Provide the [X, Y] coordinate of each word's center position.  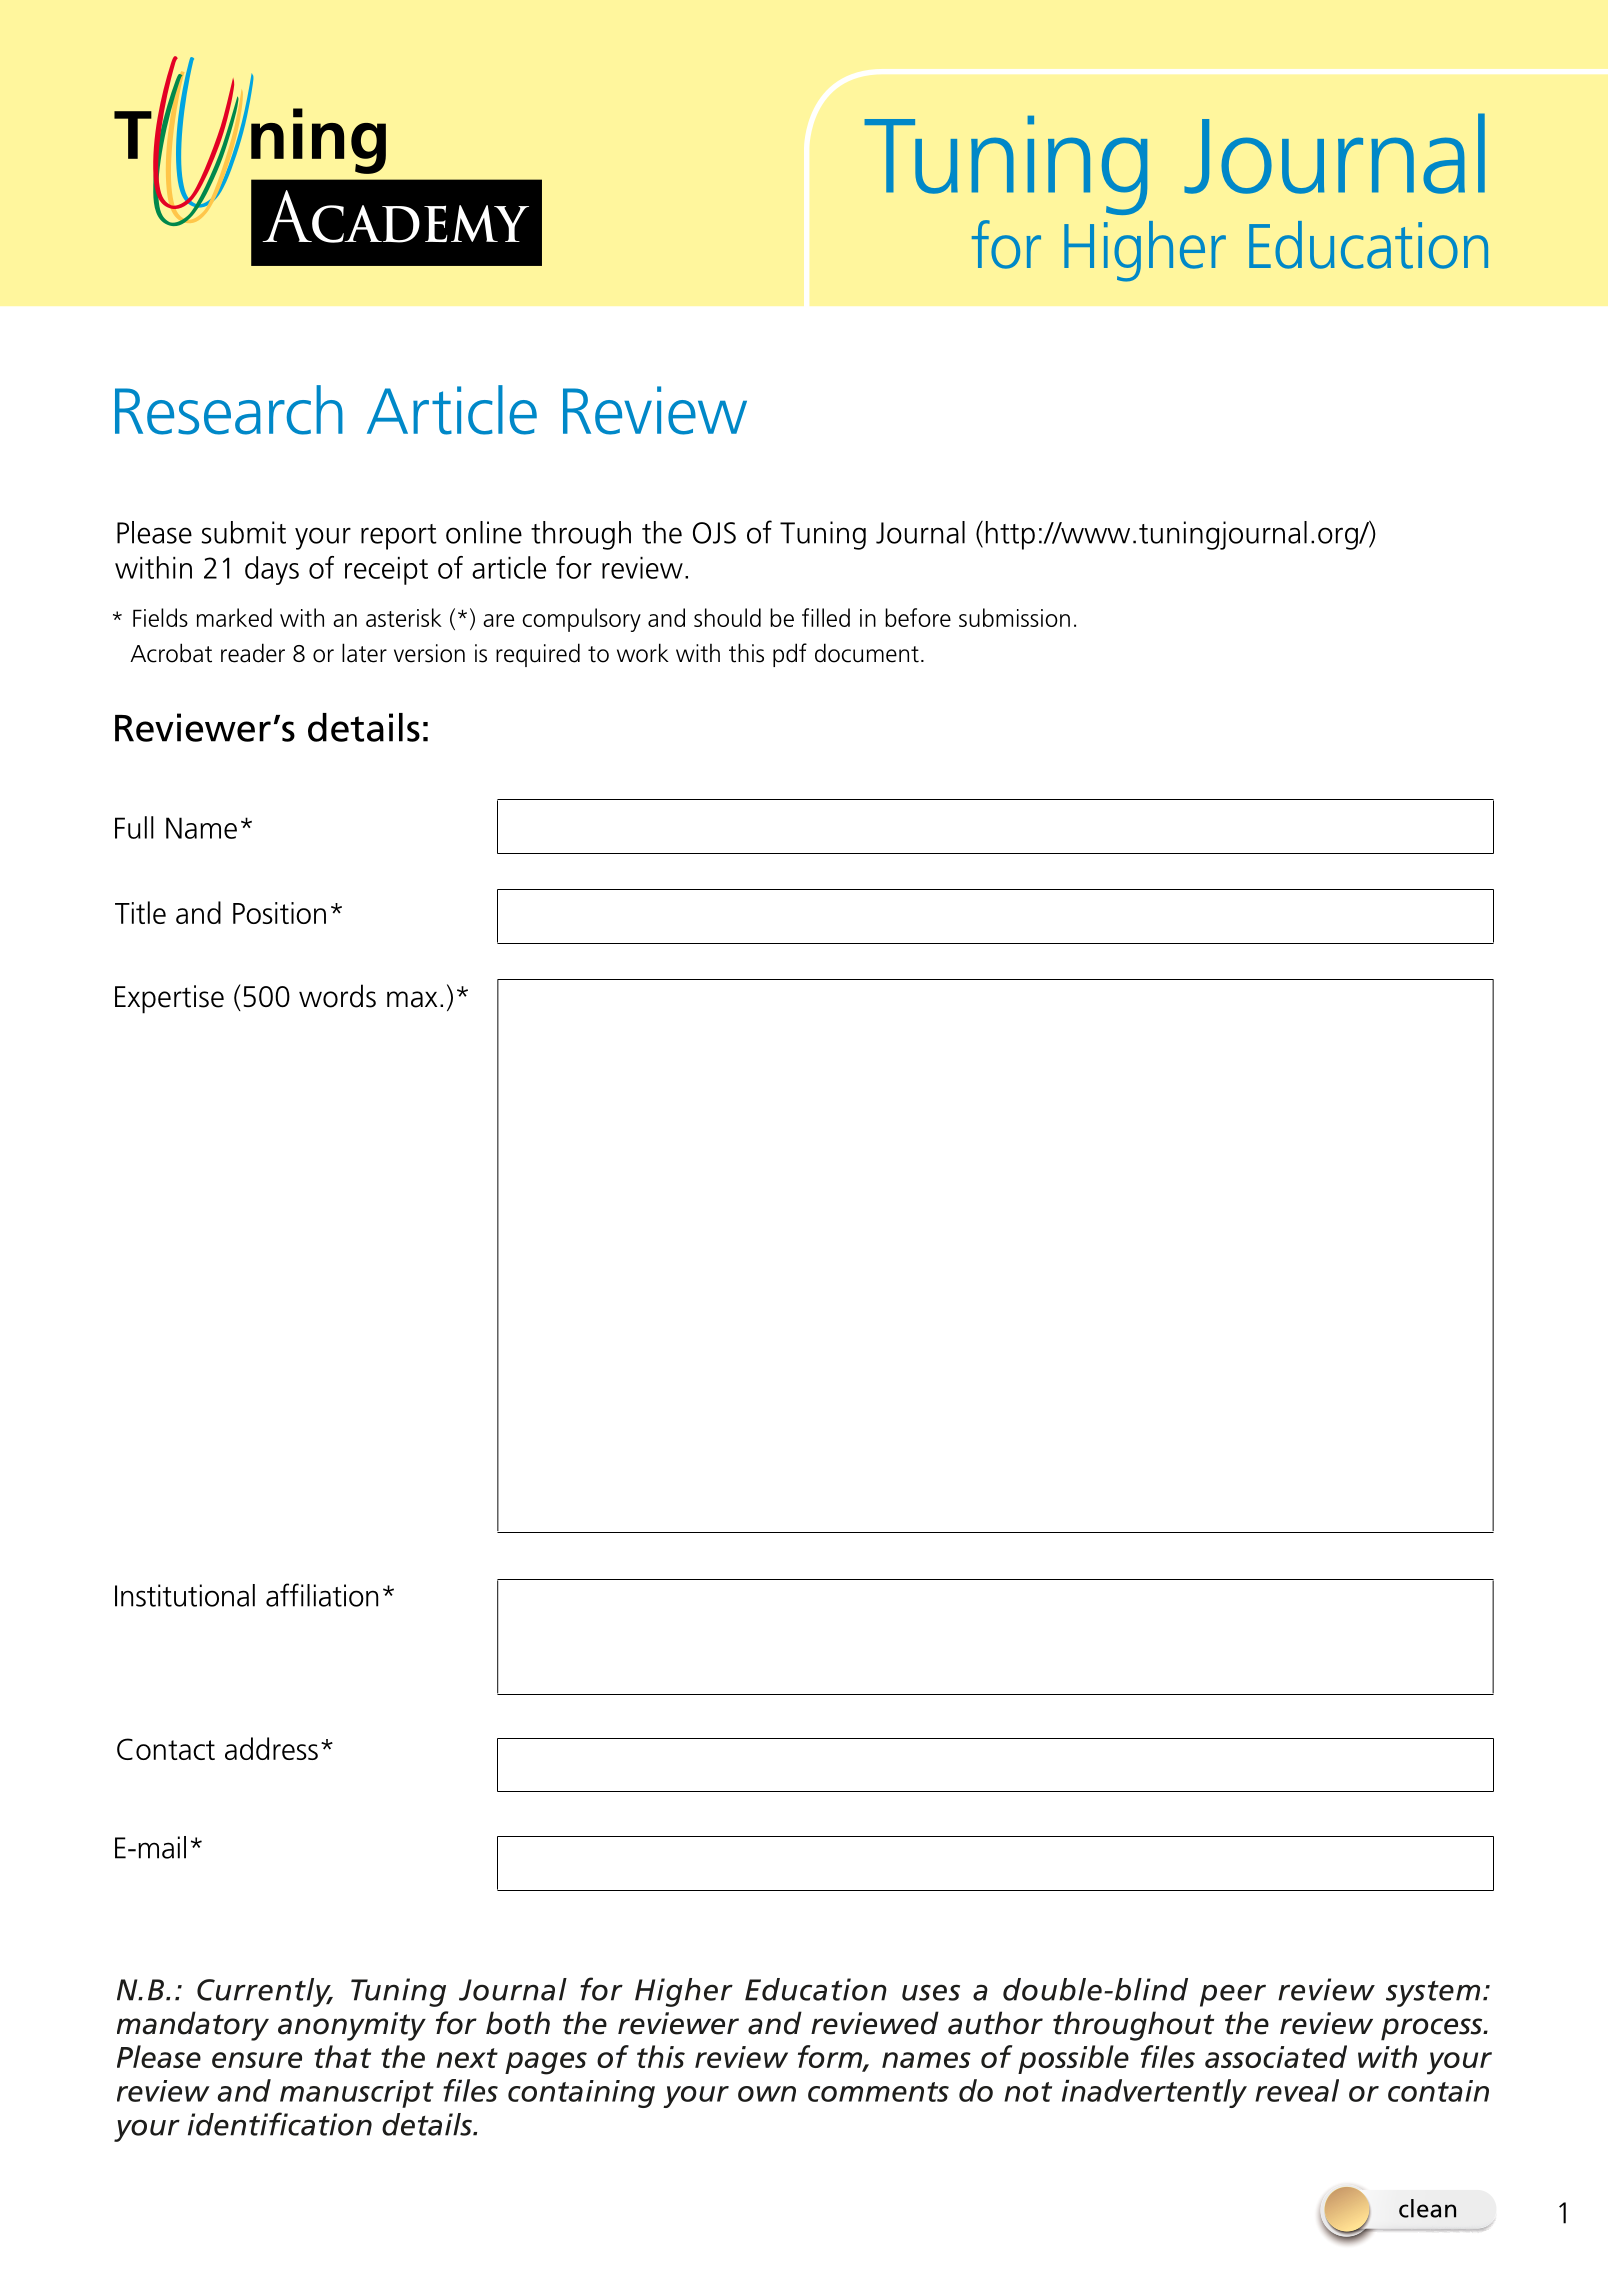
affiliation [322, 1595]
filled [826, 617]
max [412, 999]
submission [1014, 617]
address [271, 1748]
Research [229, 410]
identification [280, 2124]
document [867, 653]
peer [1233, 1995]
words [337, 996]
